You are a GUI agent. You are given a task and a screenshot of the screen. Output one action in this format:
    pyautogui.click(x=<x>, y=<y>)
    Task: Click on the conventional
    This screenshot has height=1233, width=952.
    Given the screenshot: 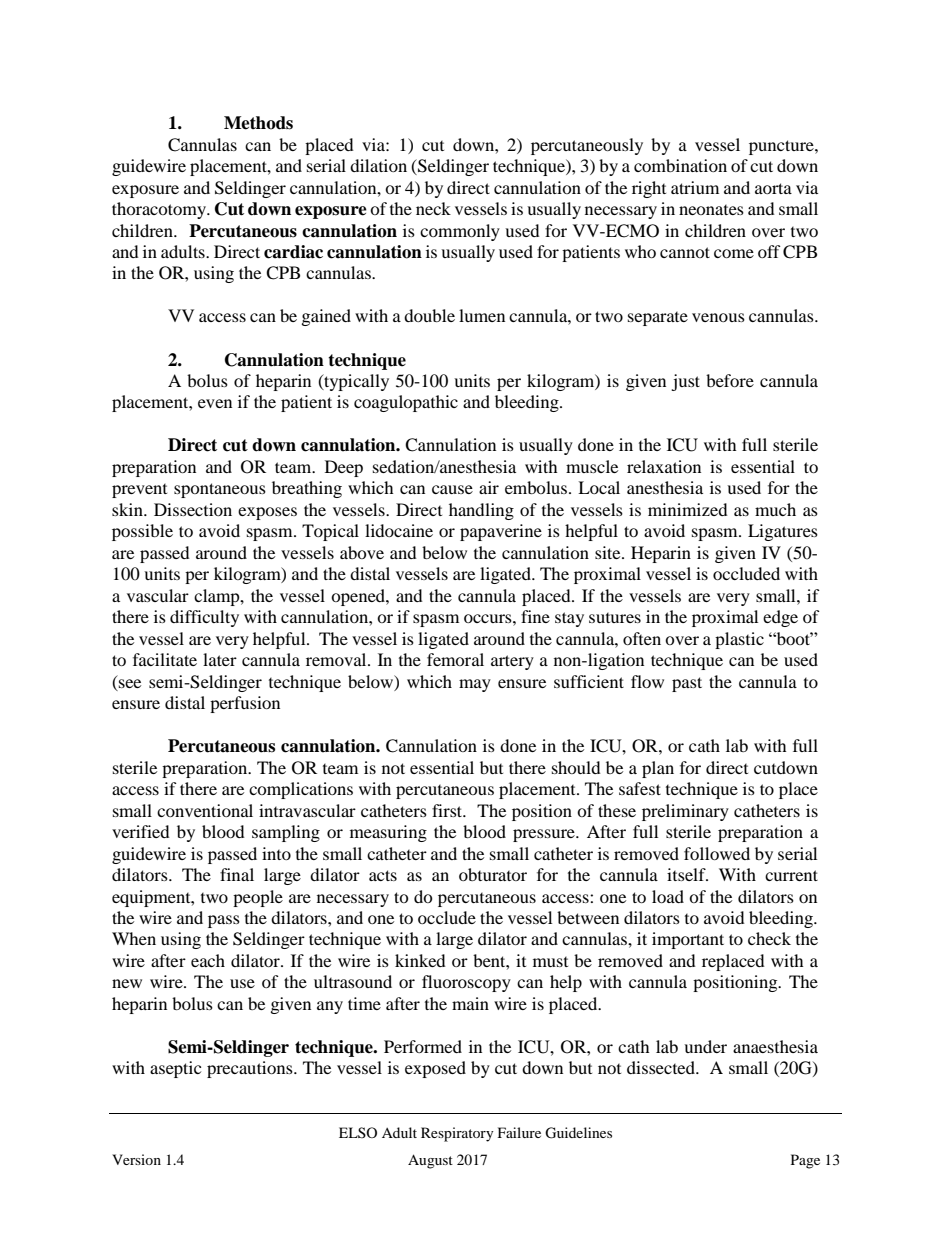 What is the action you would take?
    pyautogui.click(x=205, y=810)
